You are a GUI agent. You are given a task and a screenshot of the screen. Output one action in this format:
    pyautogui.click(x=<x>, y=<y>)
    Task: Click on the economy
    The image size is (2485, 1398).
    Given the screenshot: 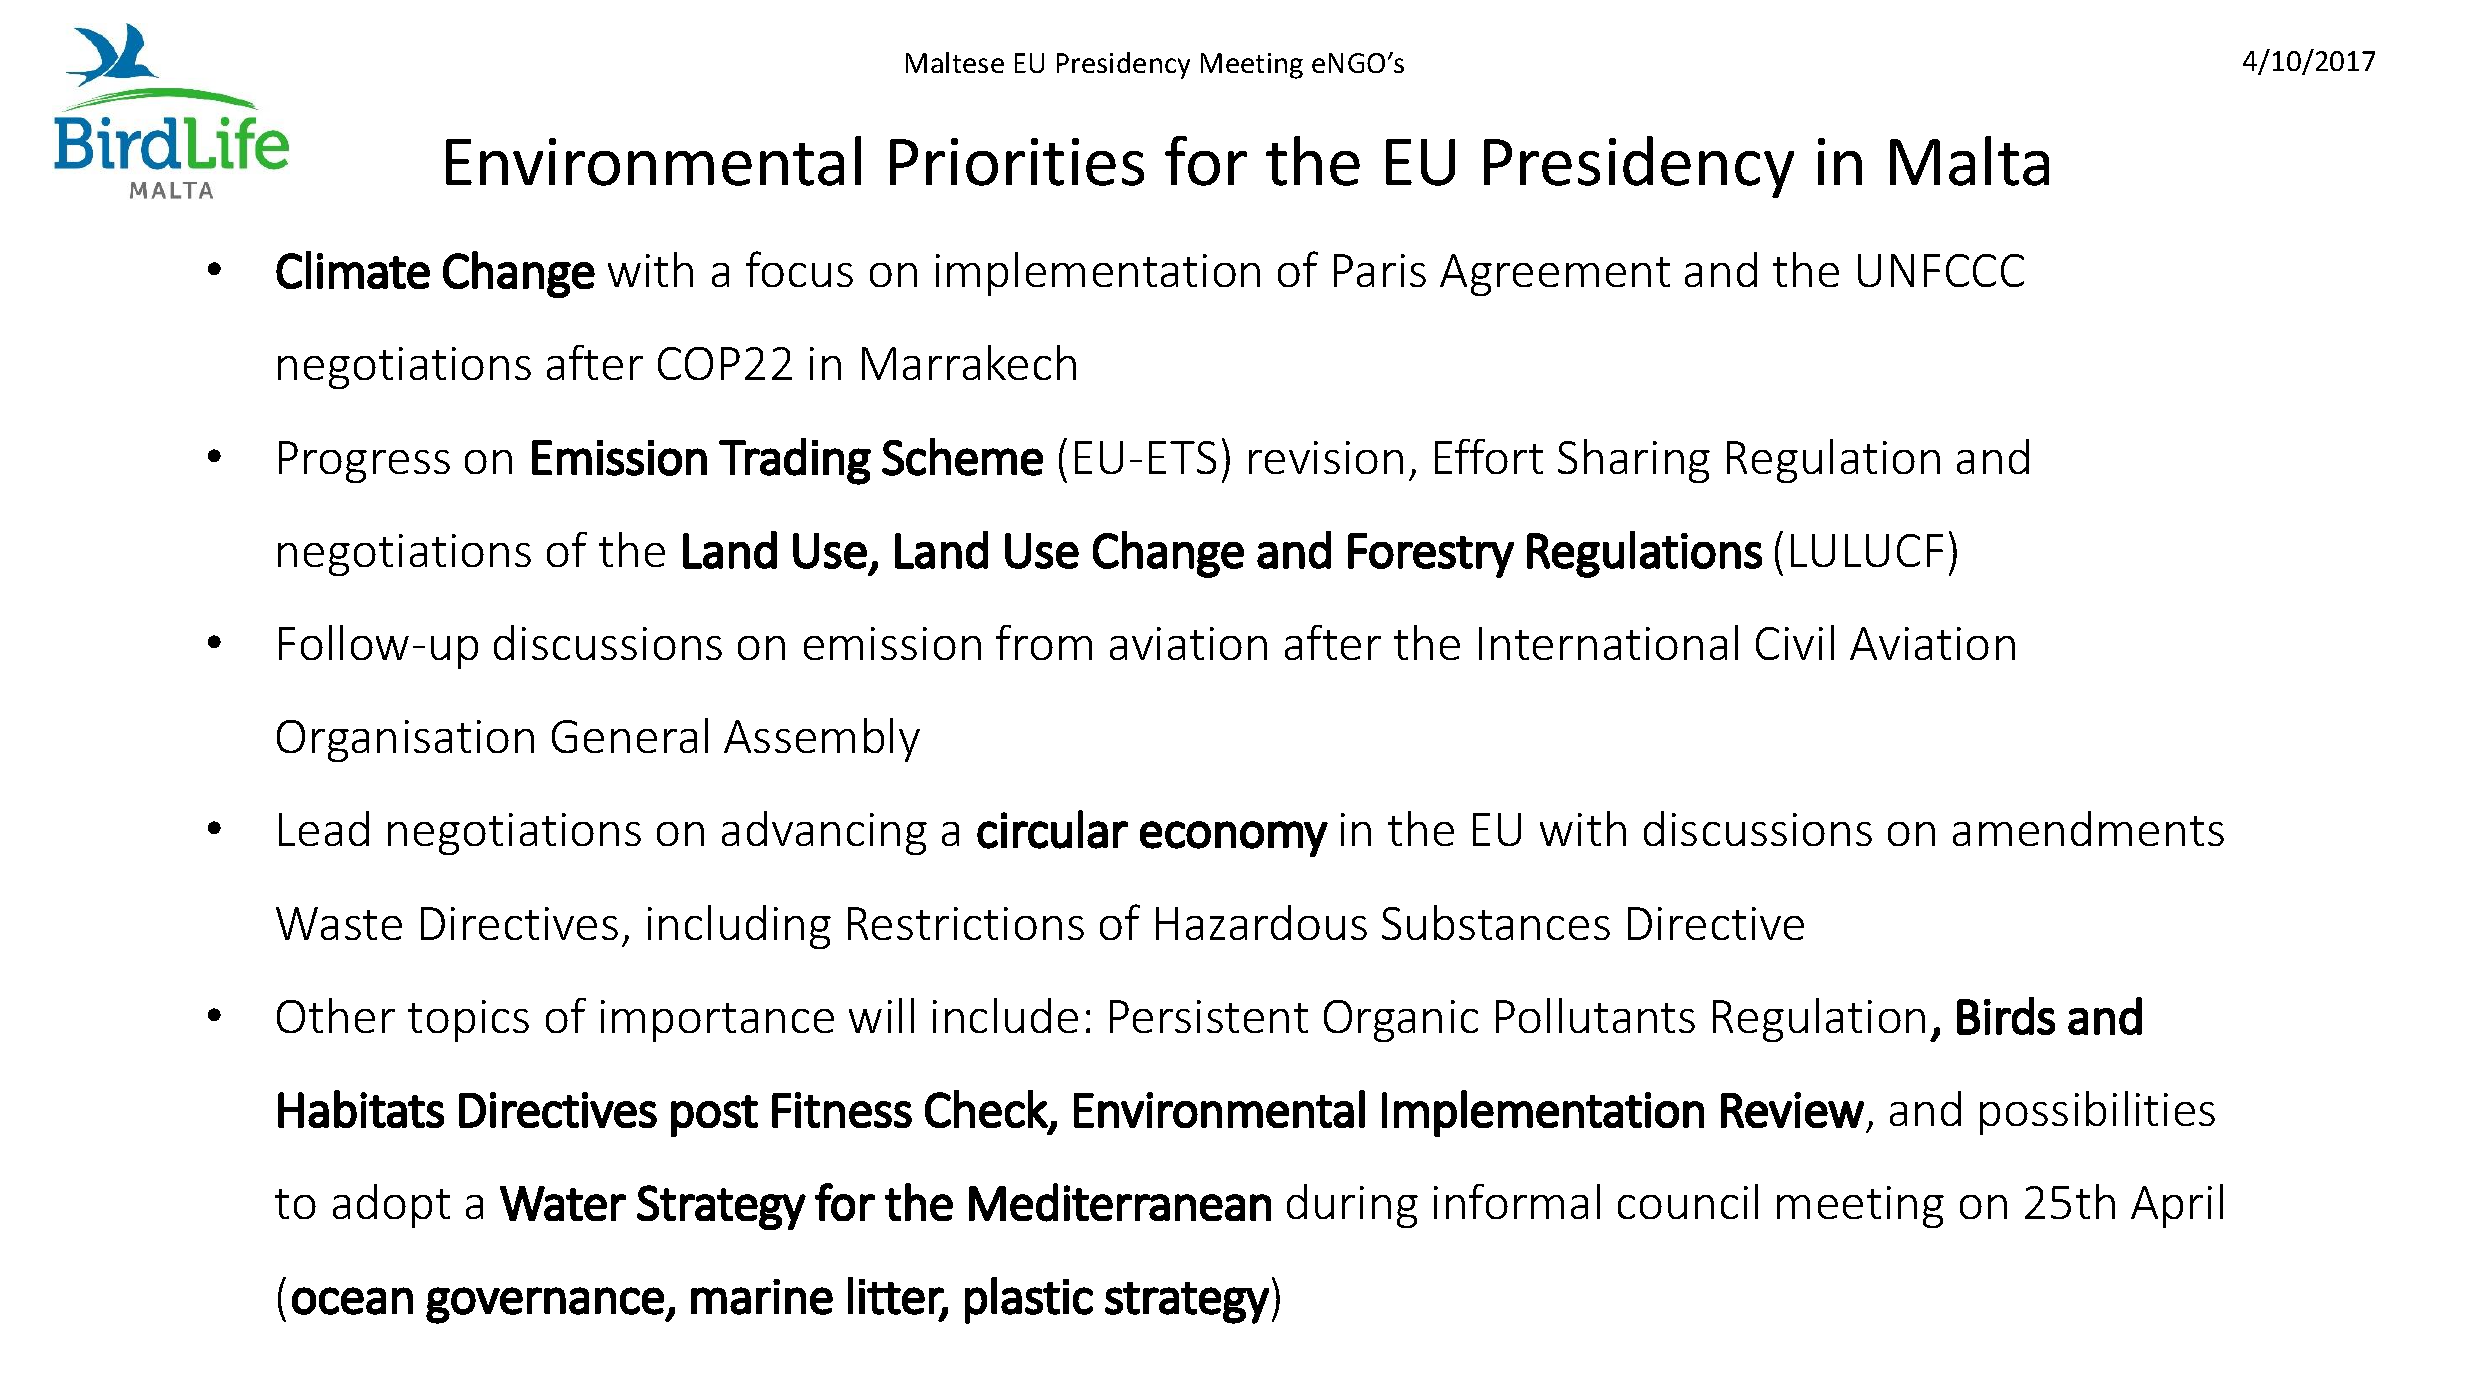 What is the action you would take?
    pyautogui.click(x=1234, y=839)
